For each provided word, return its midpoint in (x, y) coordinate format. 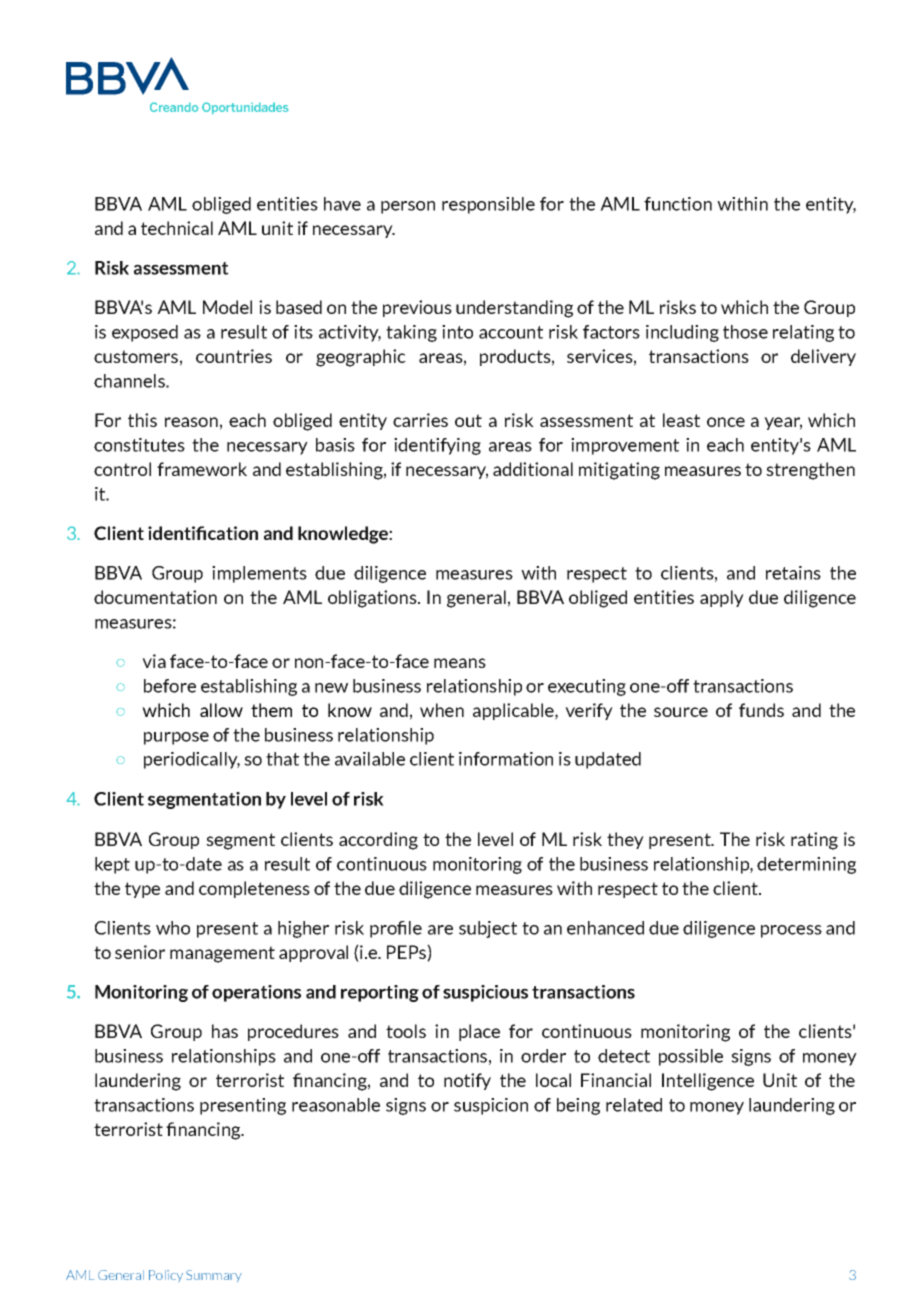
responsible (488, 205)
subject (488, 929)
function (678, 204)
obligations (373, 599)
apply (722, 598)
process (791, 931)
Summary (214, 1276)
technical (177, 228)
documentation (155, 597)
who (173, 928)
